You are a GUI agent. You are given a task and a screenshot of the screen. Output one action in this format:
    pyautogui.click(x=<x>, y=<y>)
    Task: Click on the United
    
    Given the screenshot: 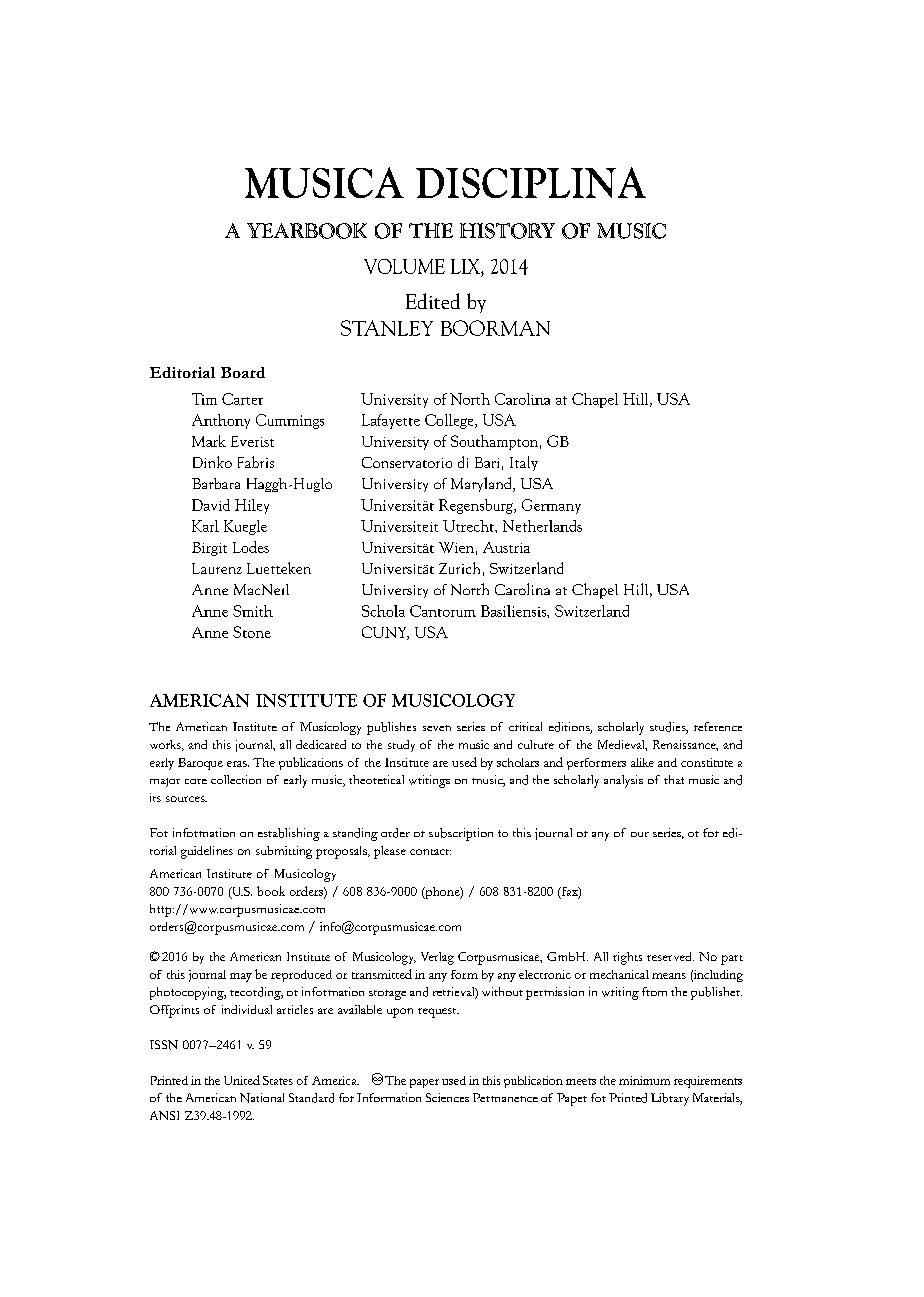 What is the action you would take?
    pyautogui.click(x=242, y=1080)
